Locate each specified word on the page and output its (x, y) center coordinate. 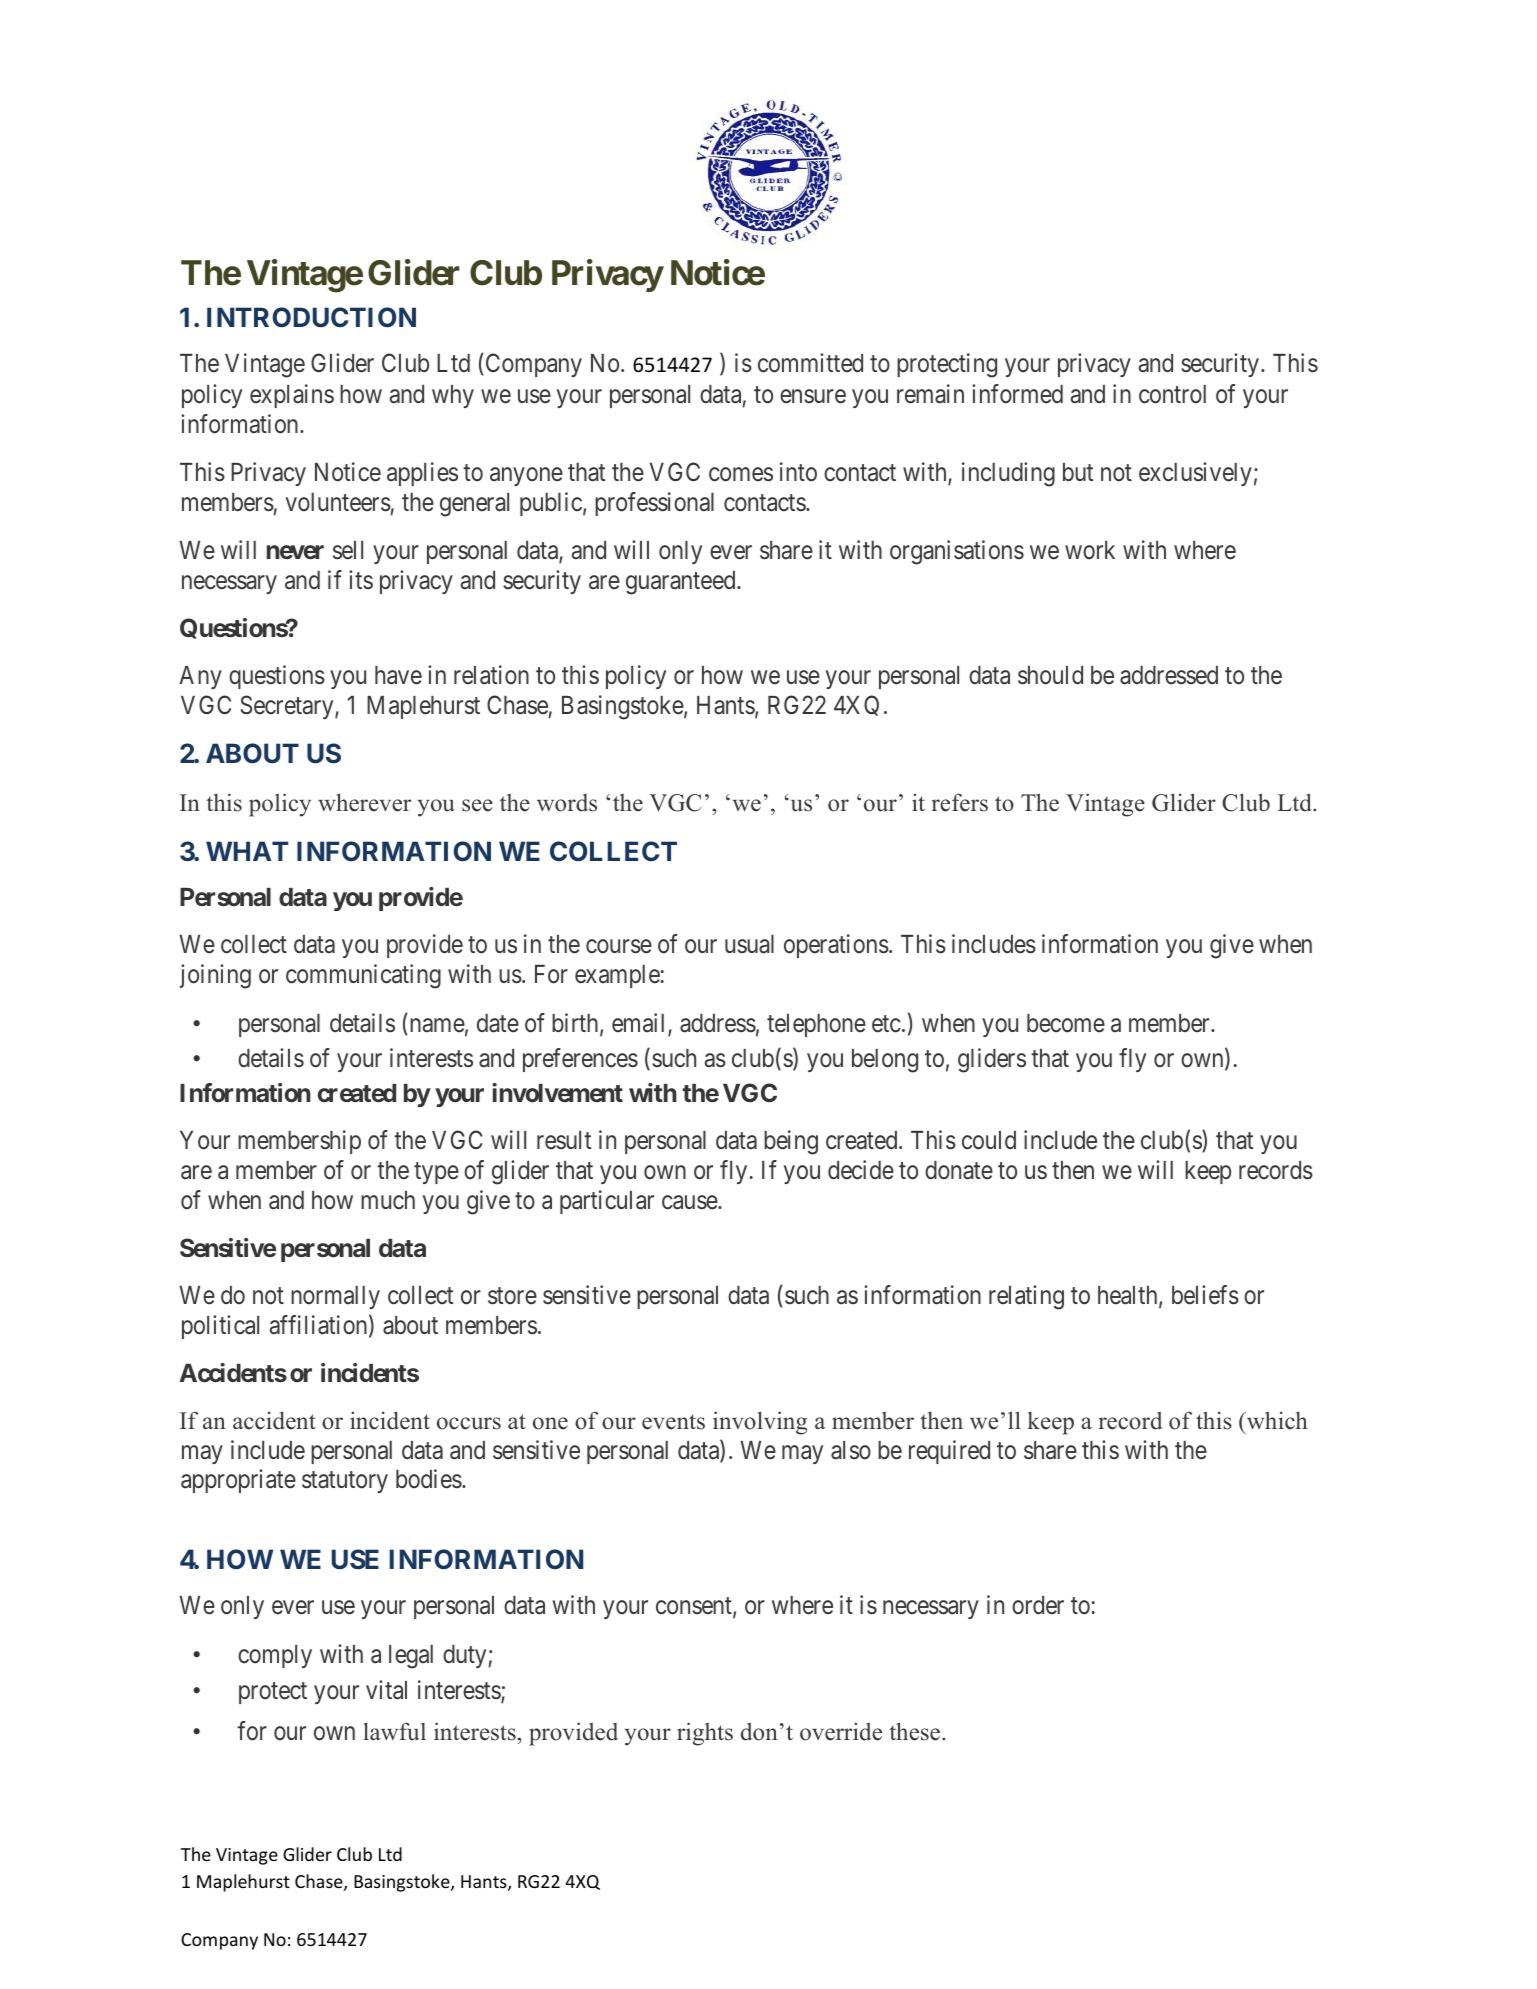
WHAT (247, 851)
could (989, 1140)
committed (810, 363)
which (1276, 1420)
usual (749, 944)
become (1066, 1023)
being (791, 1142)
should (1050, 675)
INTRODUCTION (311, 317)
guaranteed (682, 583)
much (388, 1200)
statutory (345, 1482)
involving (760, 1423)
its (361, 579)
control (1172, 394)
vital (386, 1690)
